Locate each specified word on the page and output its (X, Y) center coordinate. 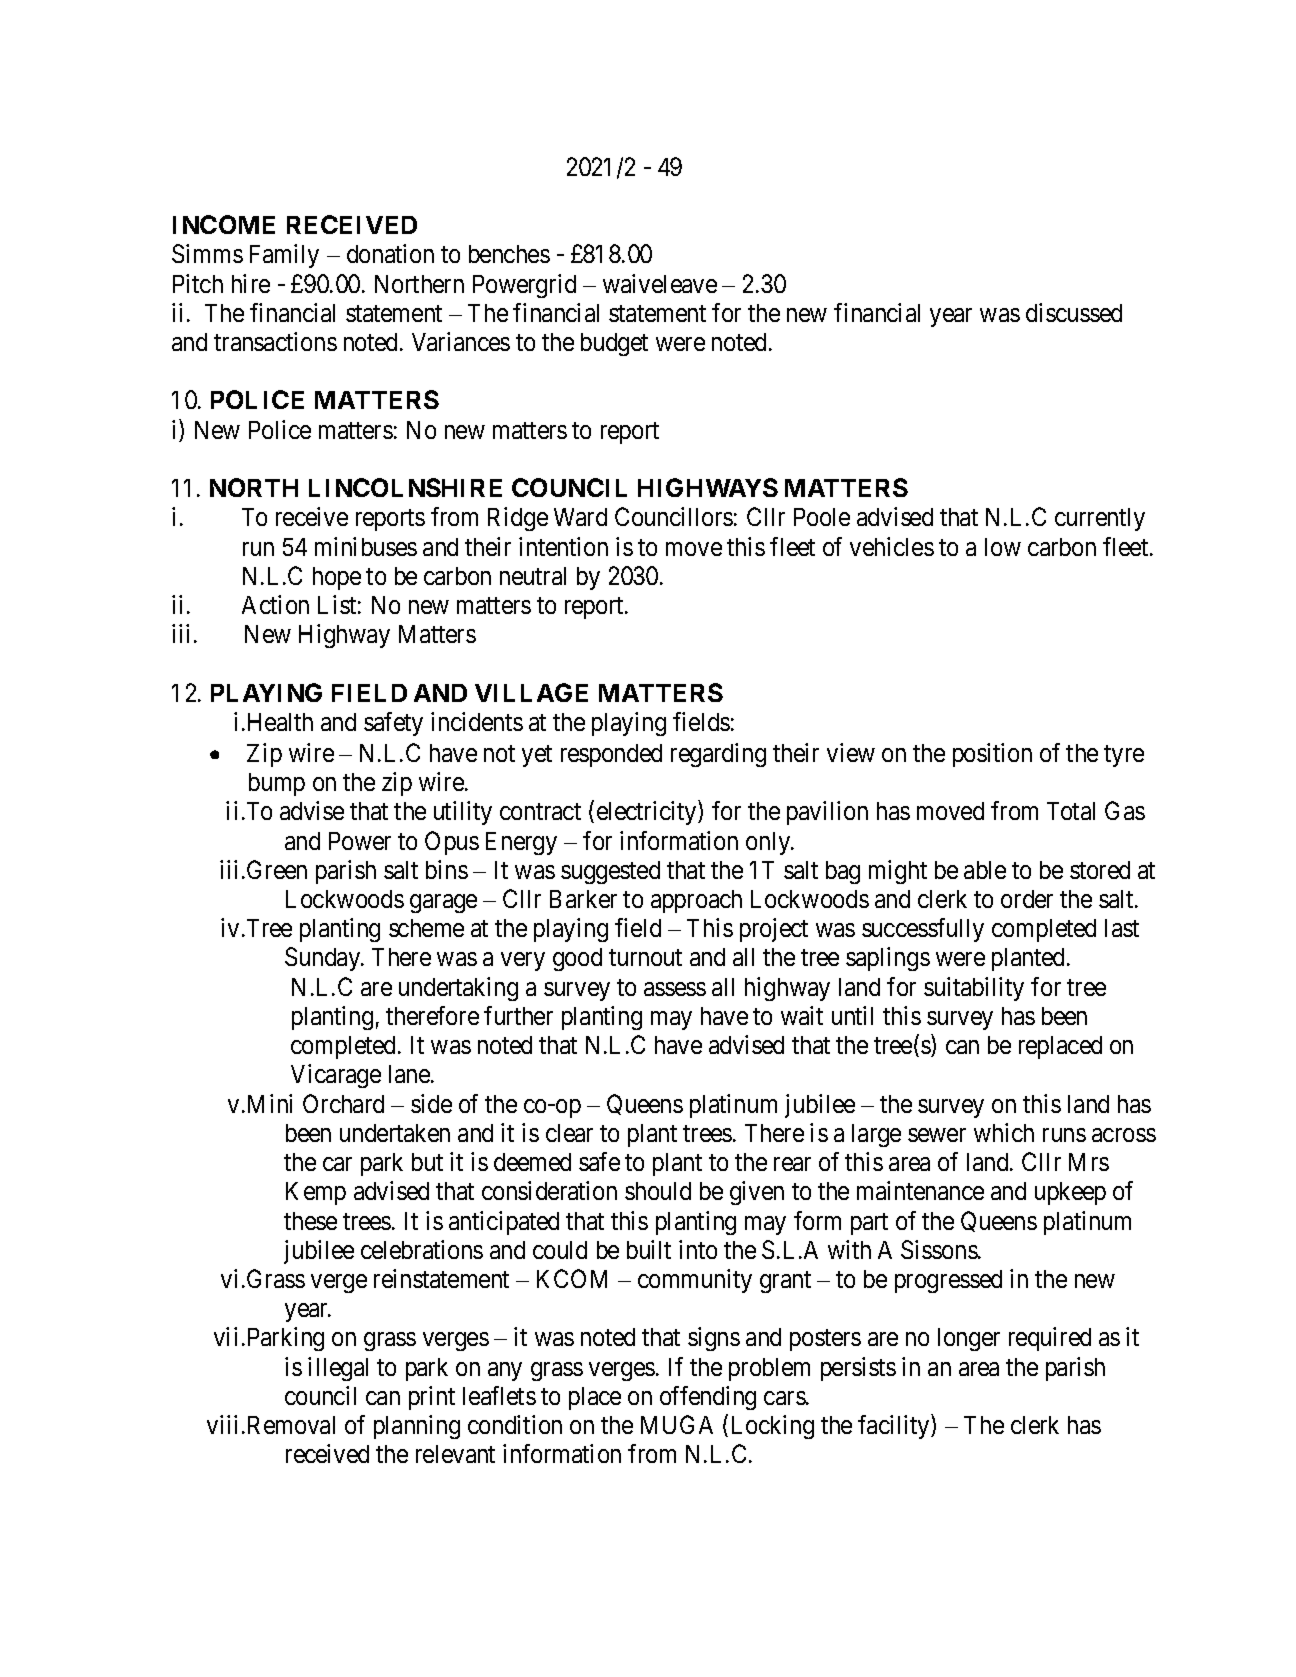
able (985, 870)
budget (614, 344)
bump (277, 784)
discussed (1074, 312)
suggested (610, 872)
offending (708, 1398)
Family (284, 256)
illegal (338, 1369)
